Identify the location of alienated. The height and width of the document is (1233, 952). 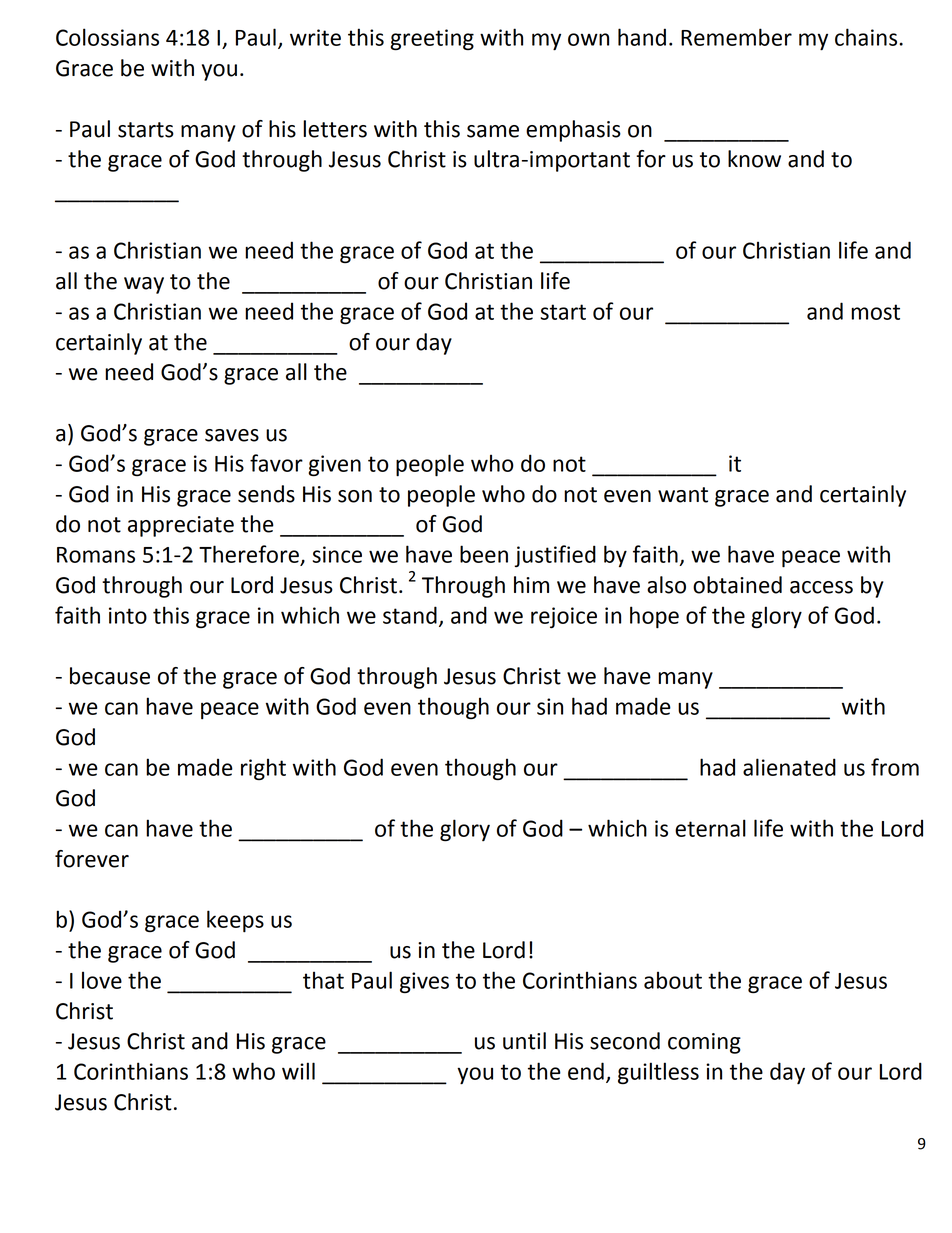
(789, 767).
